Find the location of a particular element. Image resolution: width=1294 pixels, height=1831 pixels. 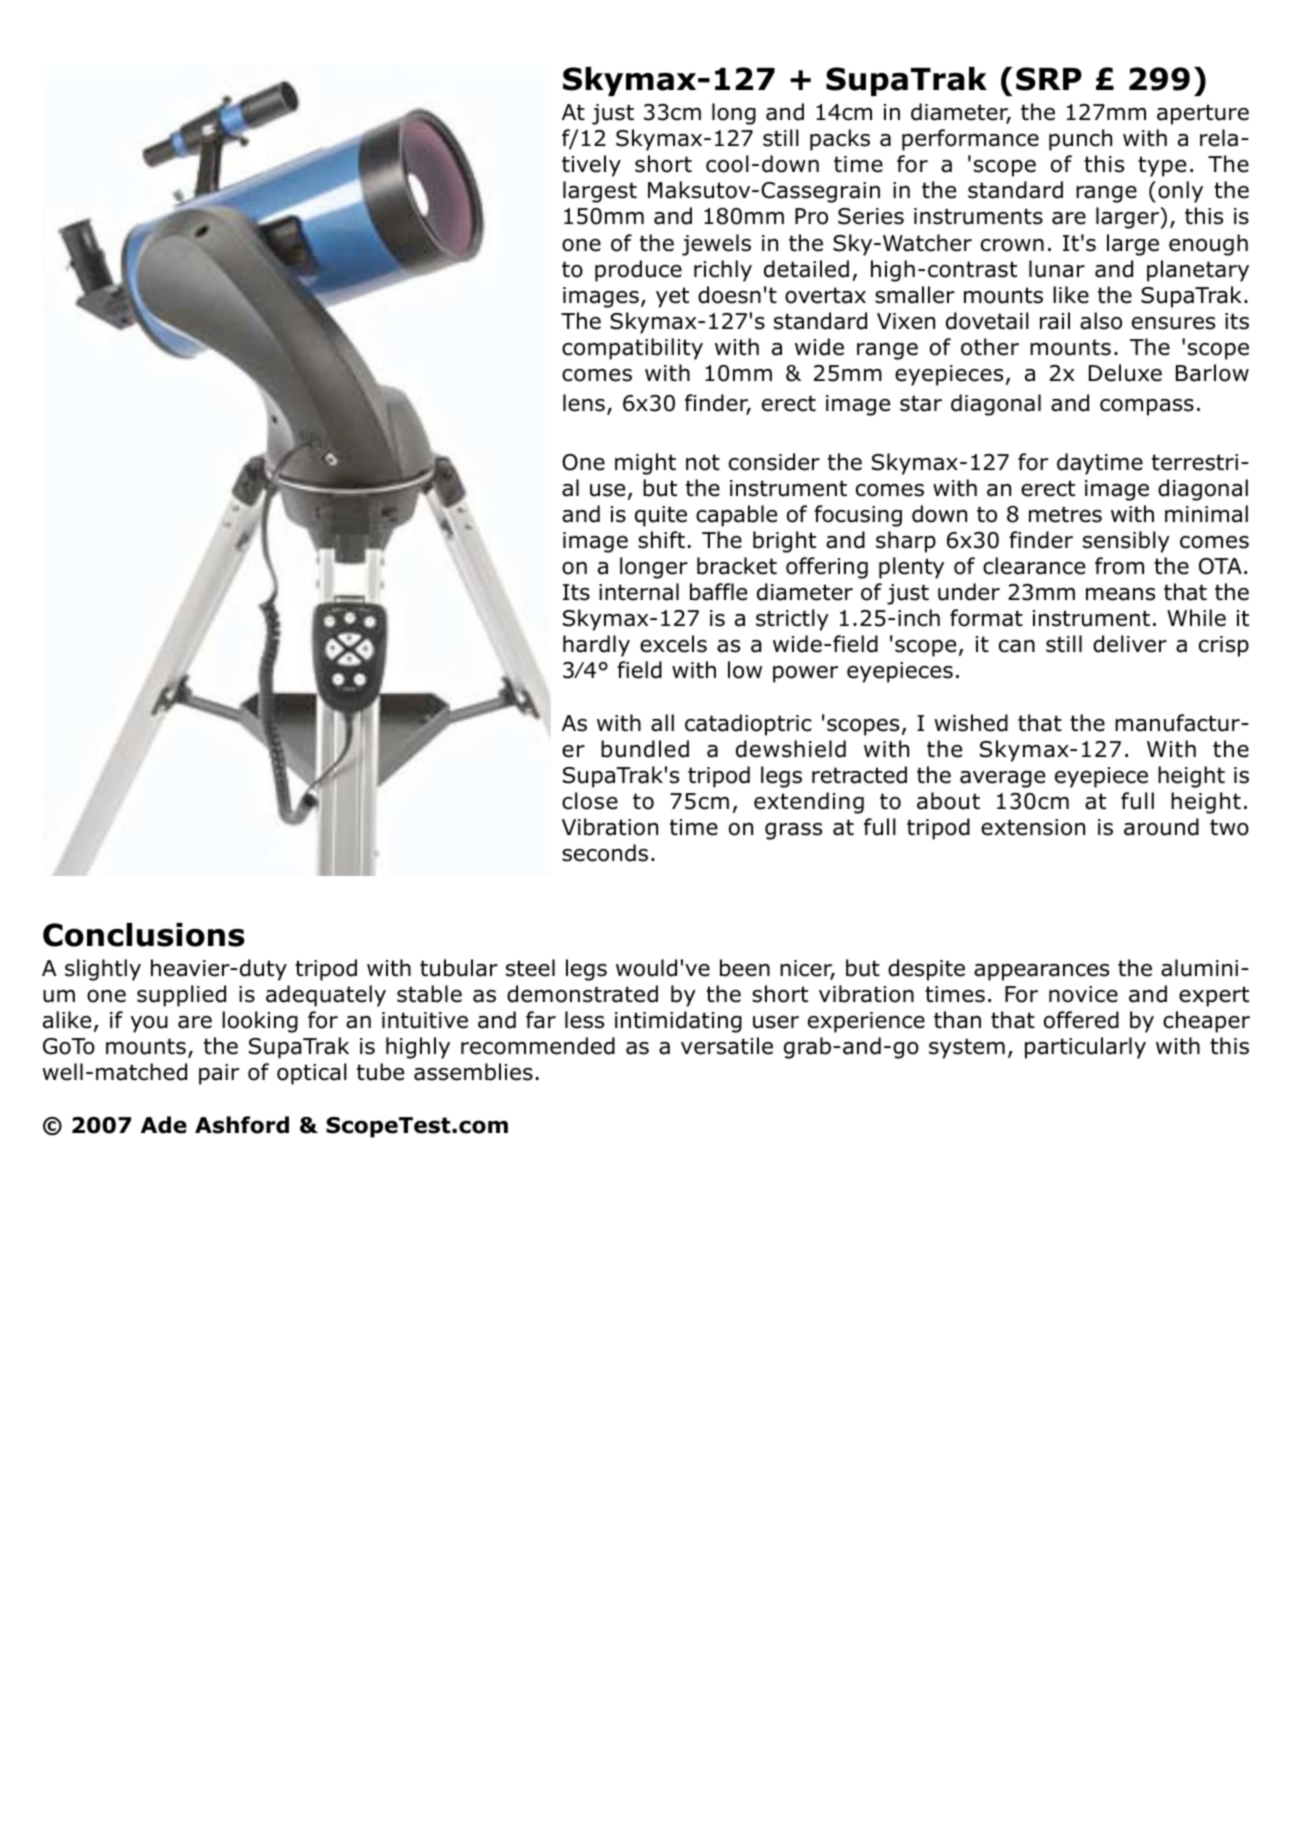

produce is located at coordinates (638, 271).
